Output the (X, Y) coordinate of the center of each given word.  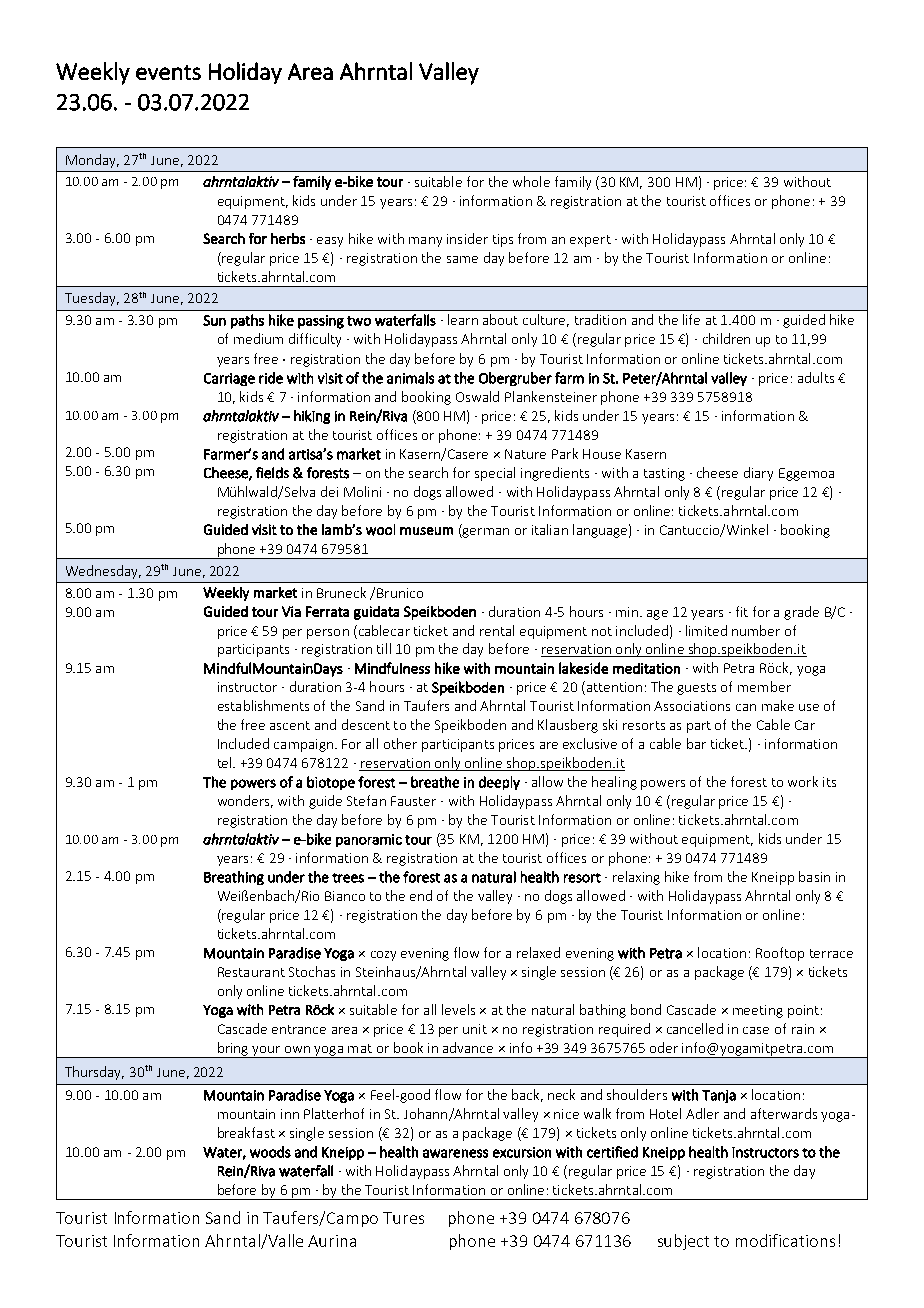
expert (590, 241)
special (495, 474)
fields (272, 473)
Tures (403, 1218)
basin (814, 876)
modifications (785, 1240)
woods (270, 1152)
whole (531, 181)
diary (758, 474)
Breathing (234, 878)
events (168, 72)
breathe (435, 782)
